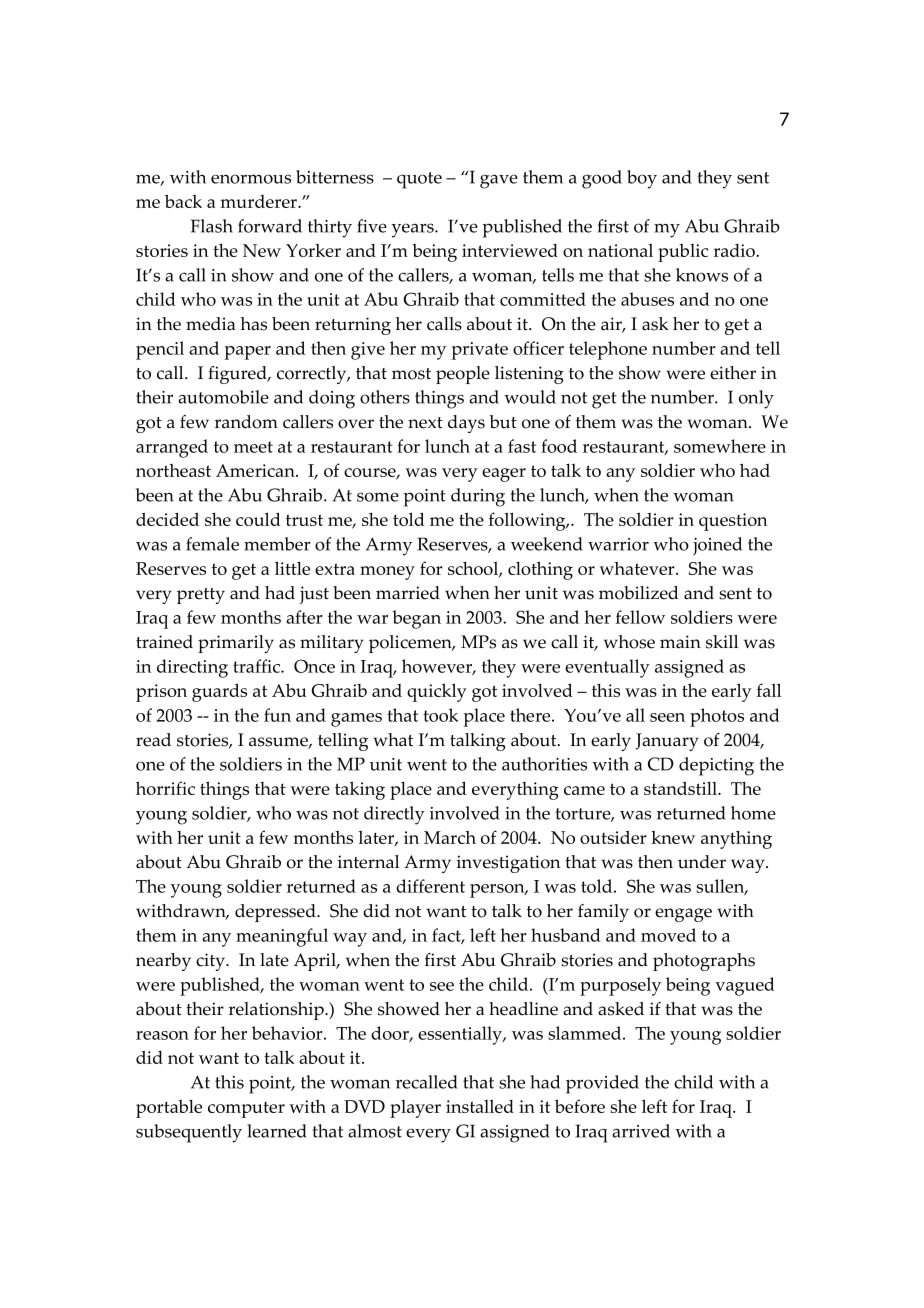 The height and width of the image is (1308, 924). What do you see at coordinates (480, 1106) in the image?
I see `installed` at bounding box center [480, 1106].
